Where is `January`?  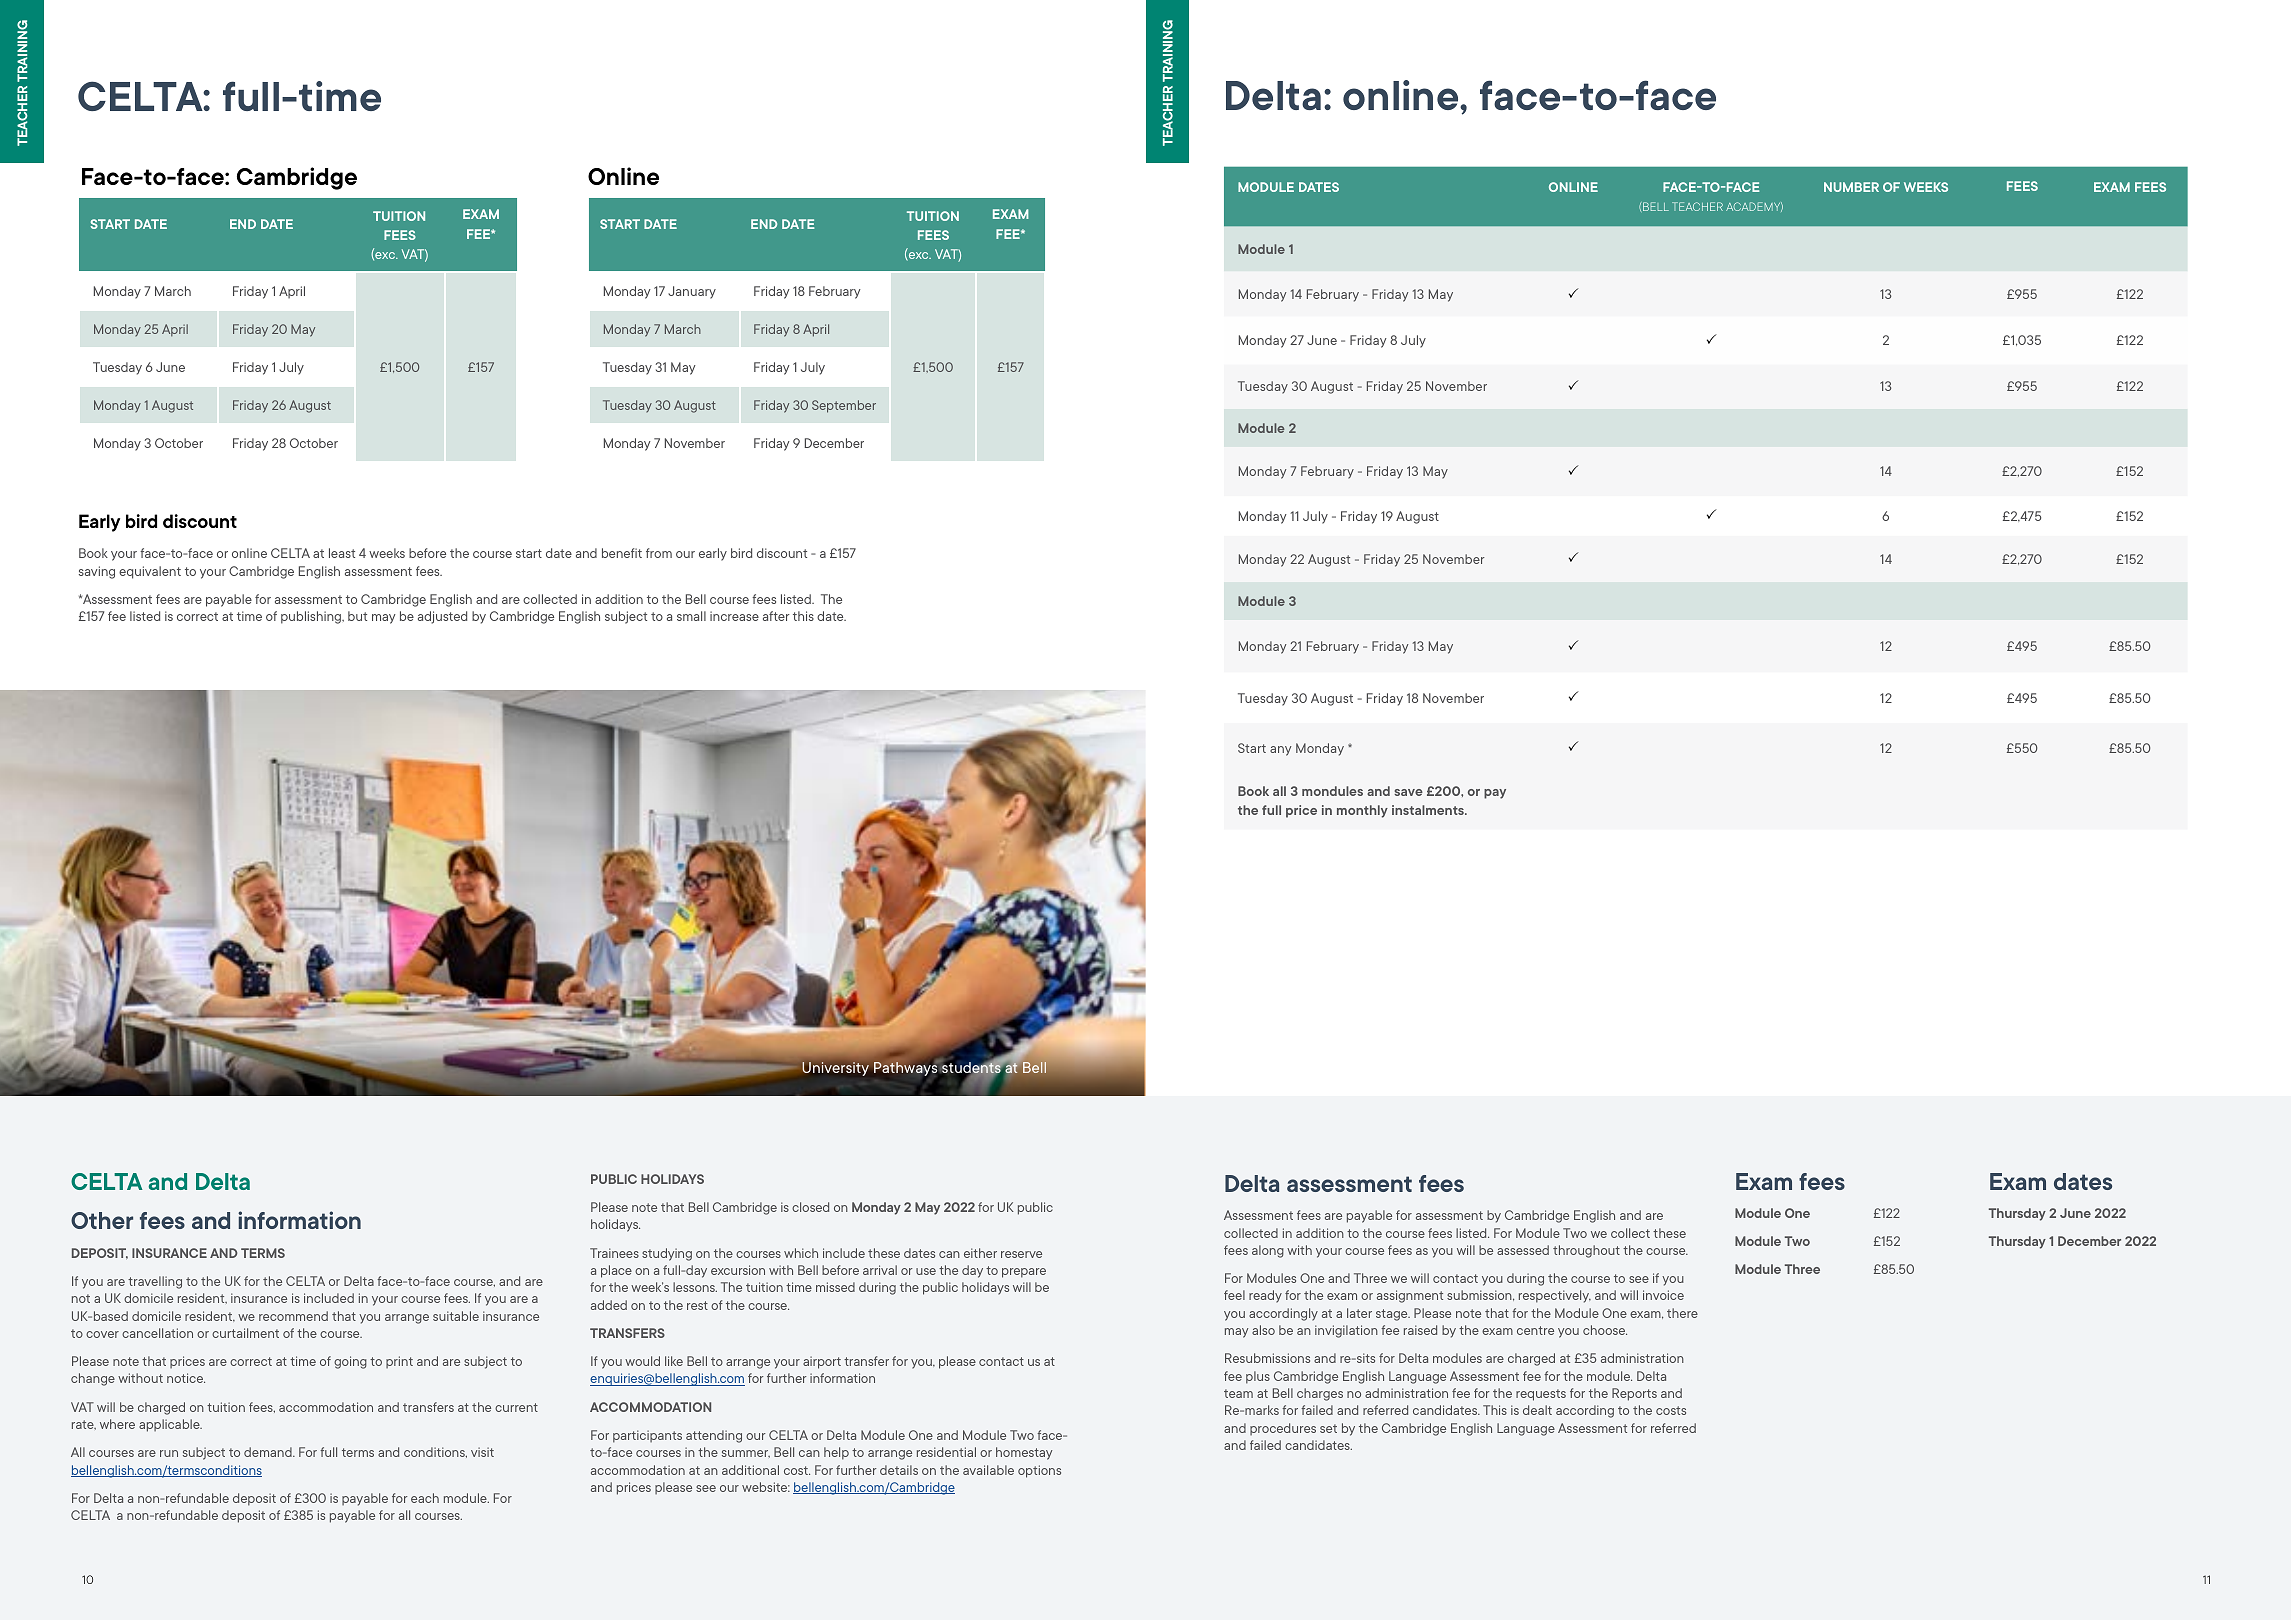
January is located at coordinates (692, 292).
